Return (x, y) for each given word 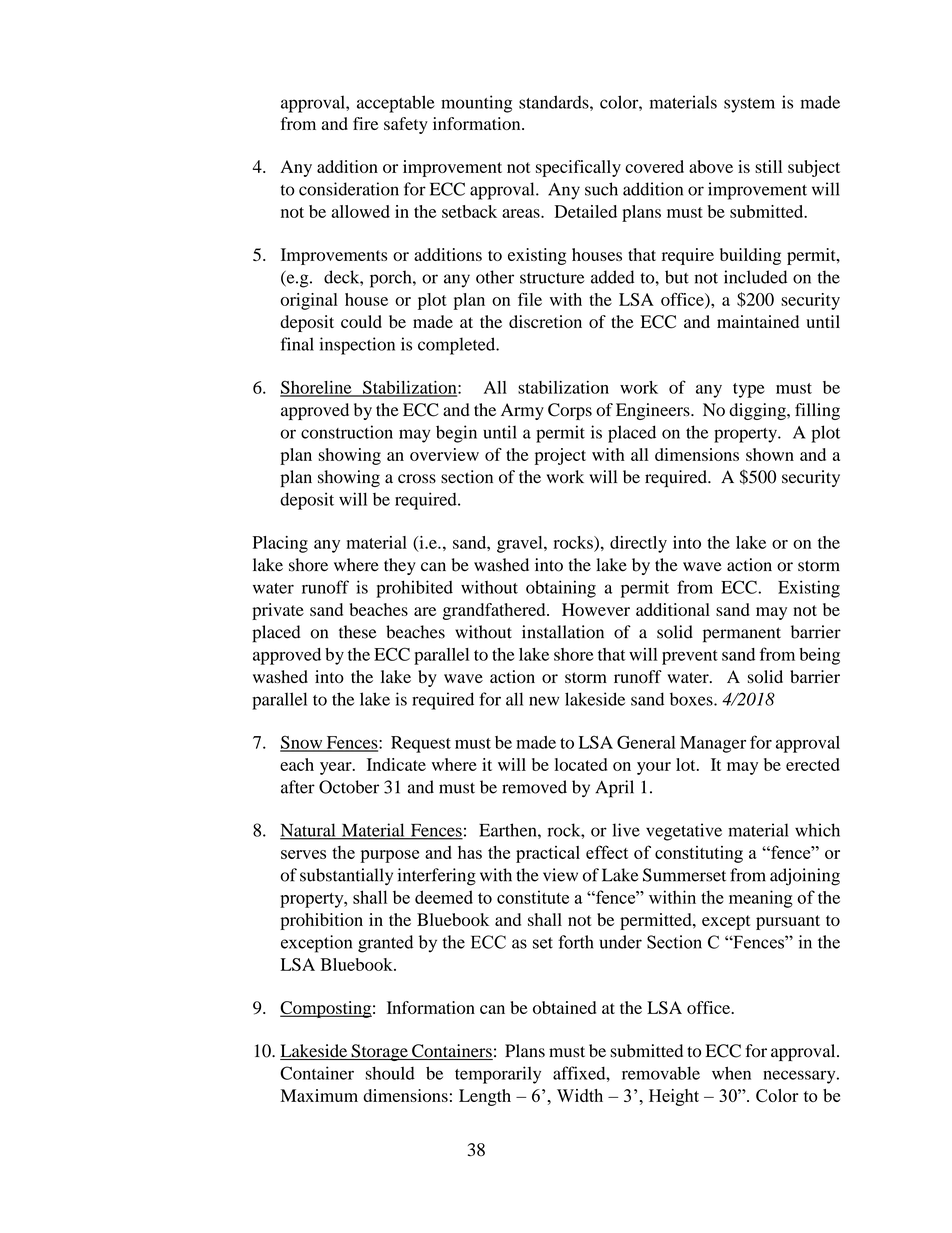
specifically (578, 168)
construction (347, 432)
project (560, 456)
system (749, 105)
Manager (713, 744)
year (337, 768)
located (581, 764)
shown (770, 454)
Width (580, 1095)
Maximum (319, 1095)
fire (365, 123)
